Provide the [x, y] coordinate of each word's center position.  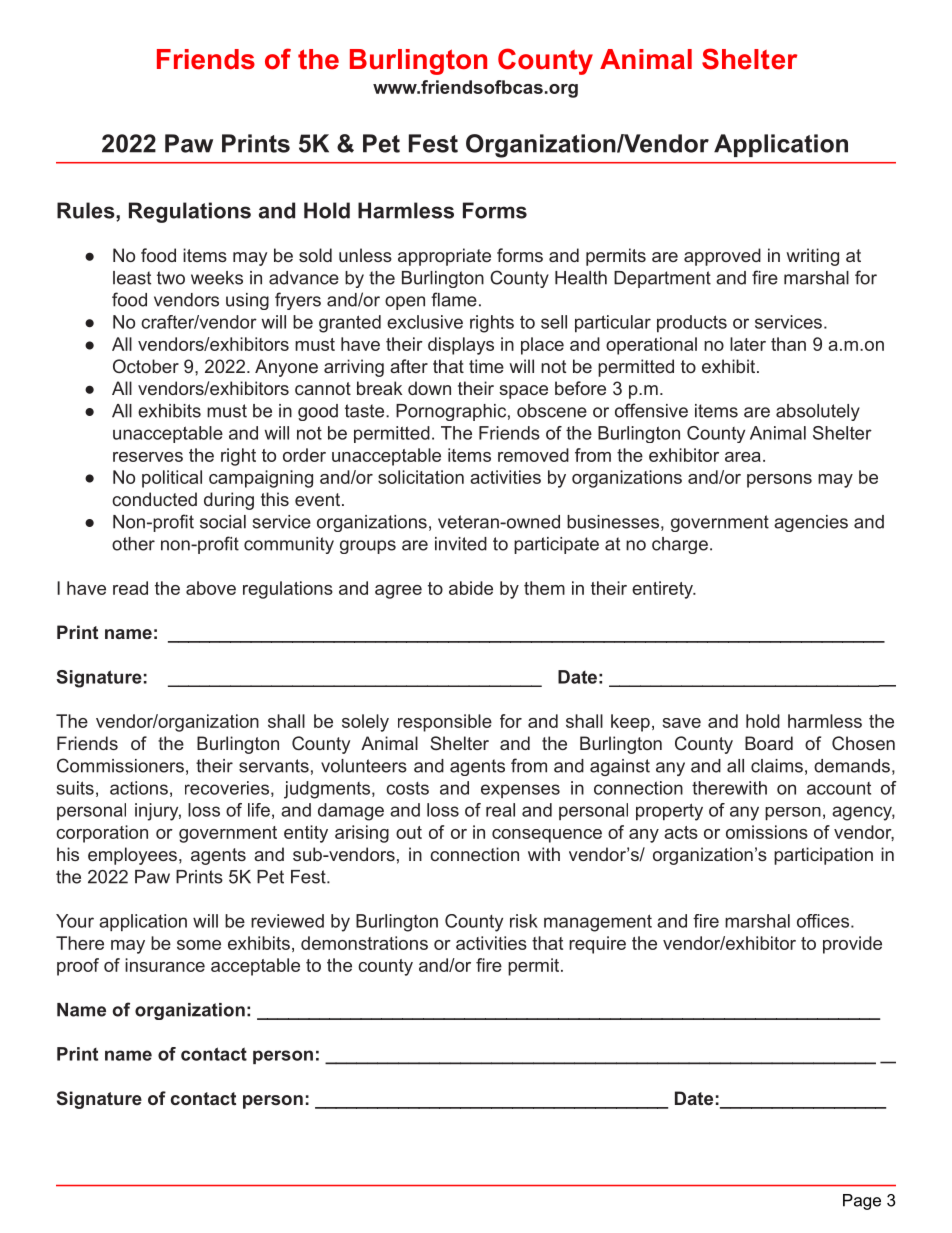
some [199, 945]
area [743, 457]
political [172, 479]
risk [524, 921]
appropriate [444, 257]
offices [823, 921]
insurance [165, 965]
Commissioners [120, 765]
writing [812, 257]
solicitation [421, 477]
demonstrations [364, 943]
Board [769, 743]
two [171, 278]
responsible [445, 723]
